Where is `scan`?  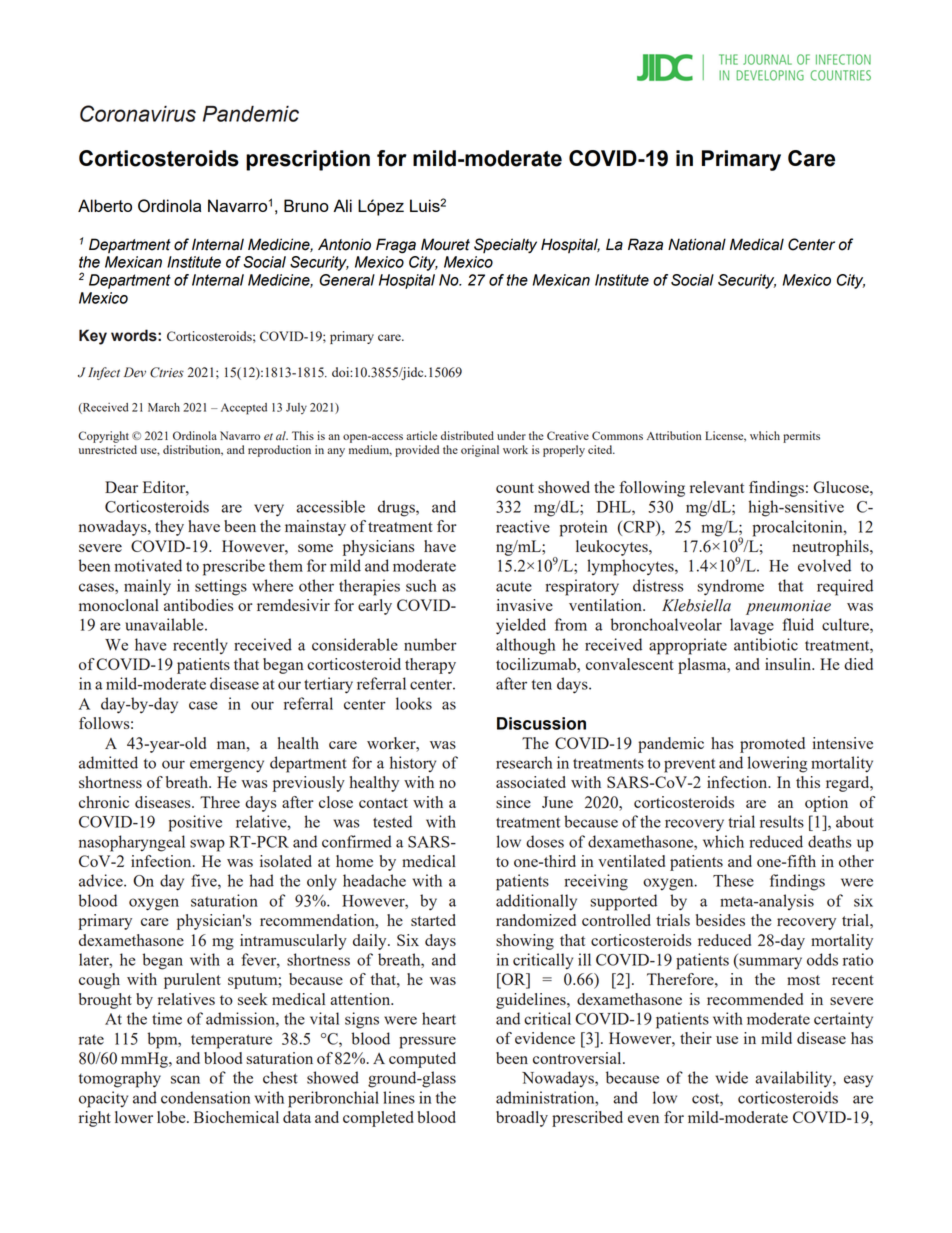 scan is located at coordinates (185, 1079).
